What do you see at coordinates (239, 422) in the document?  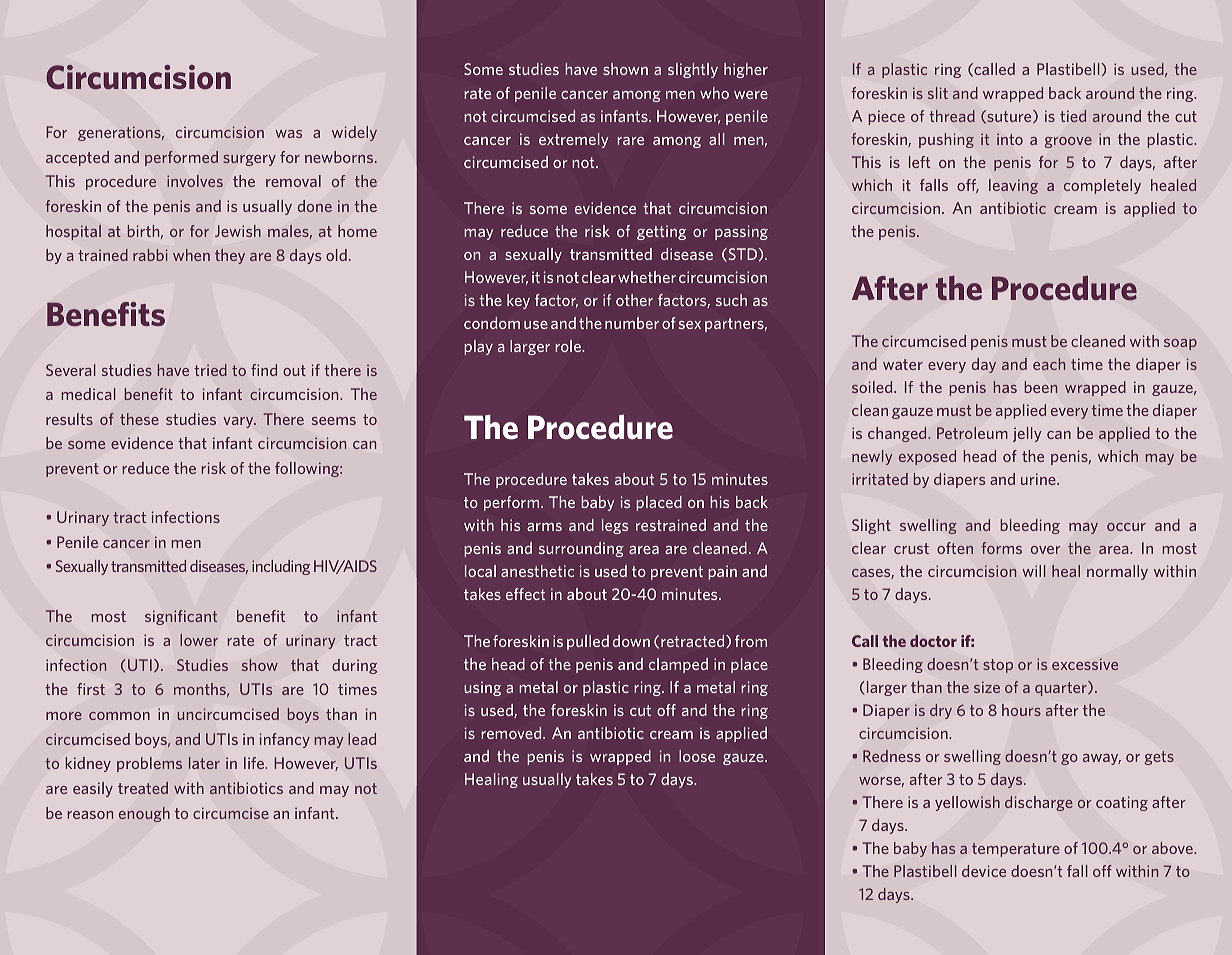 I see `vary` at bounding box center [239, 422].
